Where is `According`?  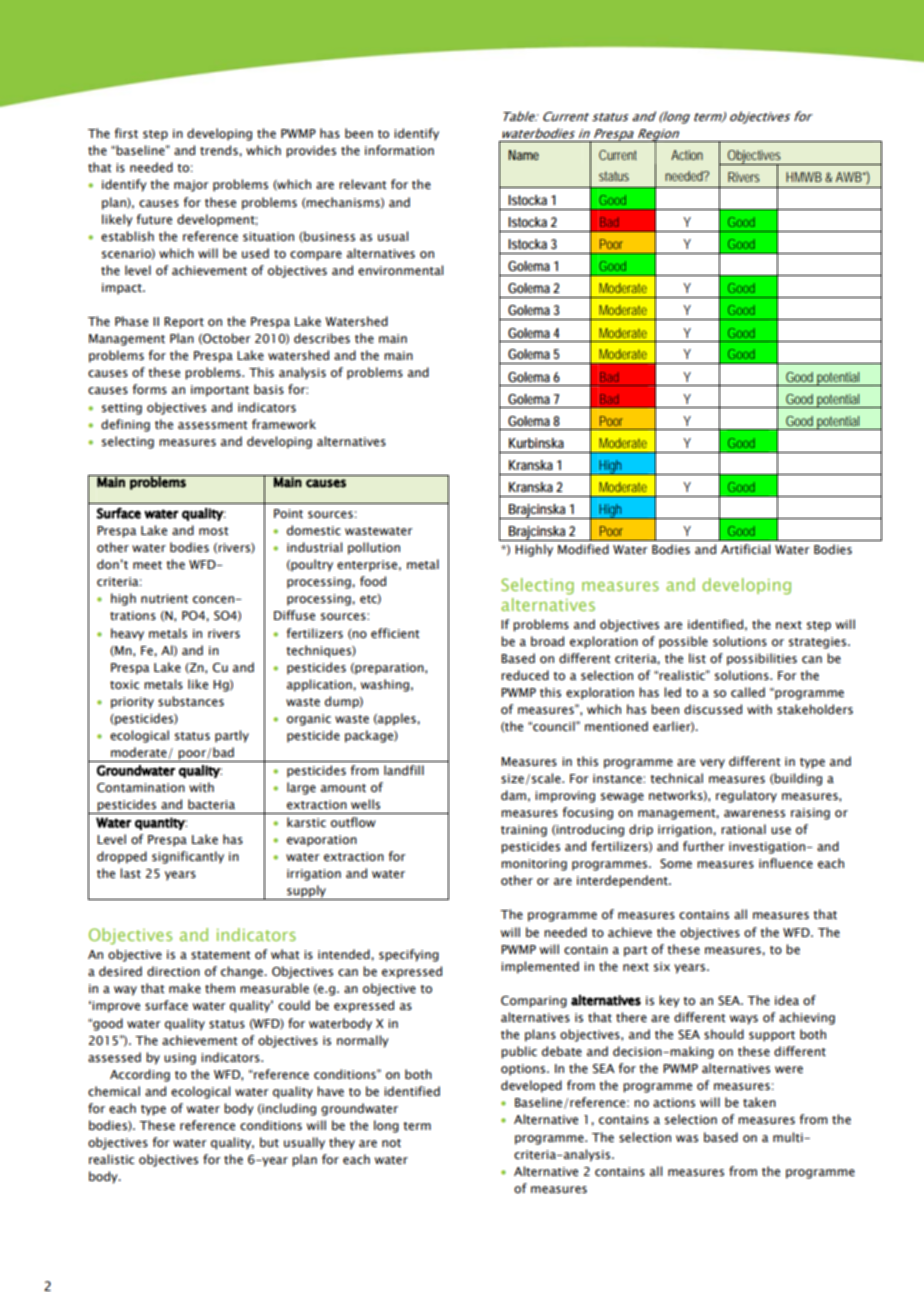
According is located at coordinates (140, 1075).
